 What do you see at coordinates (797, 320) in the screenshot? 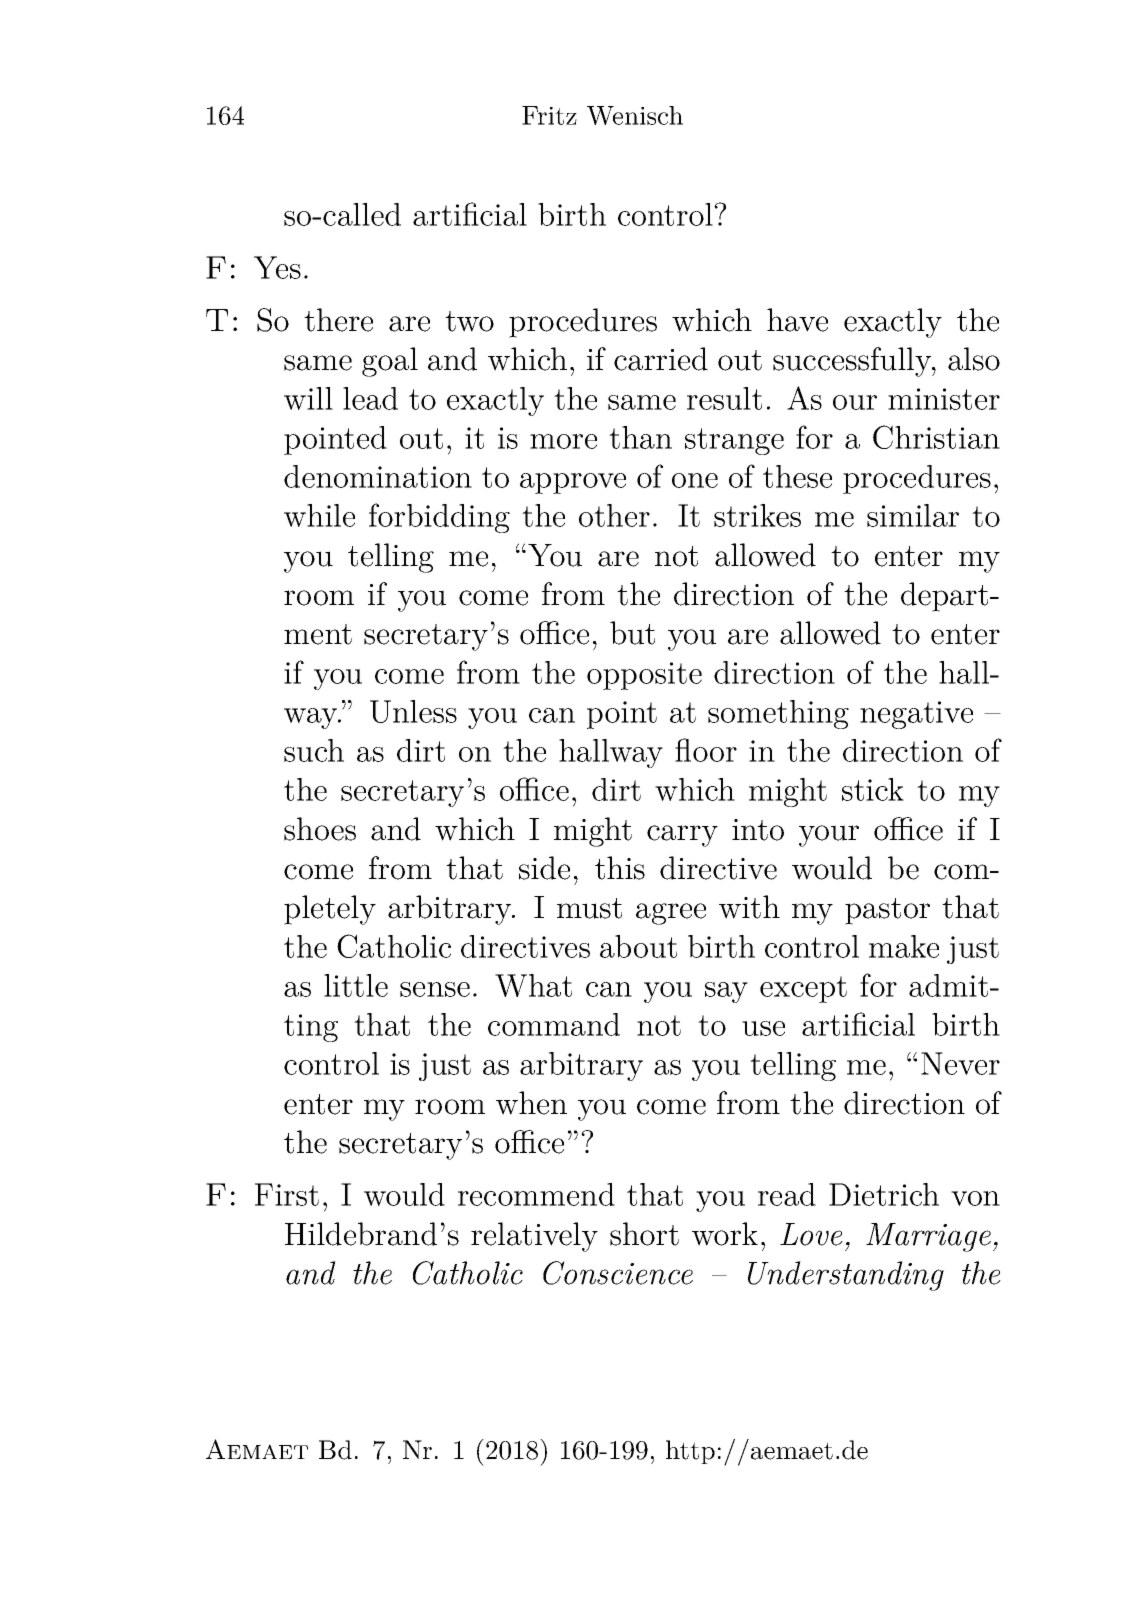
I see `have` at bounding box center [797, 320].
